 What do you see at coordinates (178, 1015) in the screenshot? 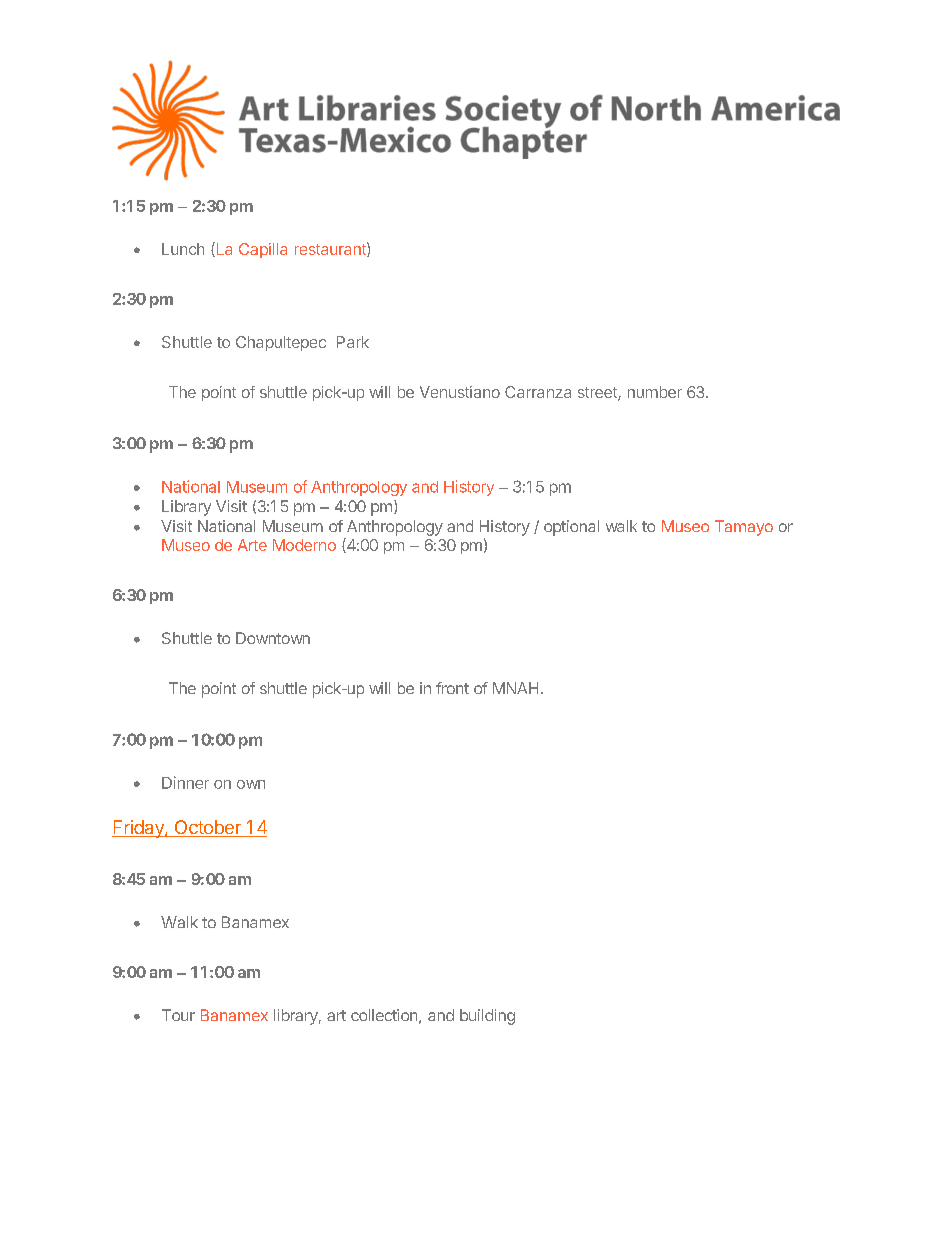
I see `Tour` at bounding box center [178, 1015].
